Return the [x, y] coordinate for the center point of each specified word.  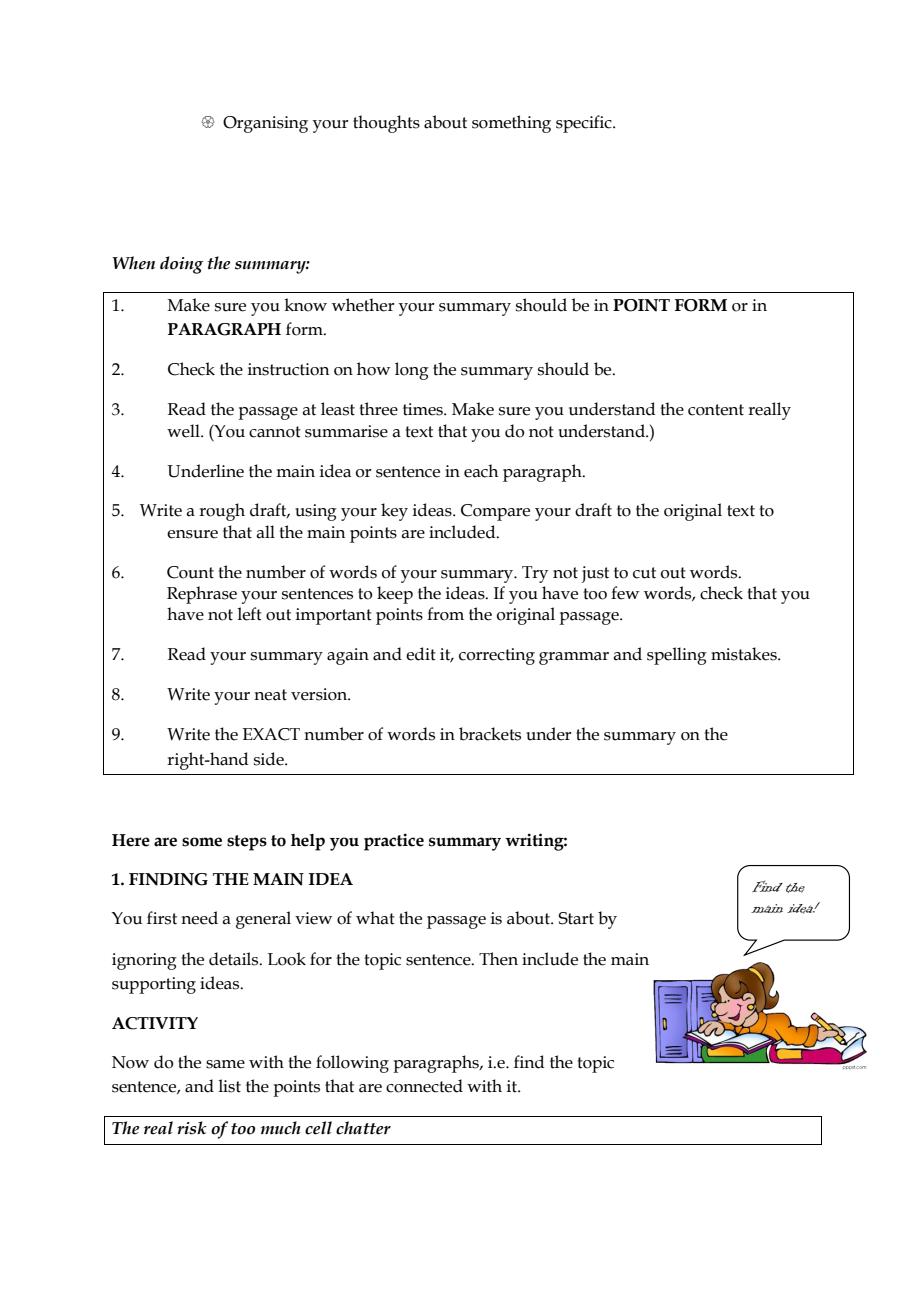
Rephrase [202, 595]
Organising [265, 124]
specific [585, 124]
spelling [677, 656]
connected [424, 1086]
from [445, 614]
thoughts [386, 124]
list [229, 1086]
